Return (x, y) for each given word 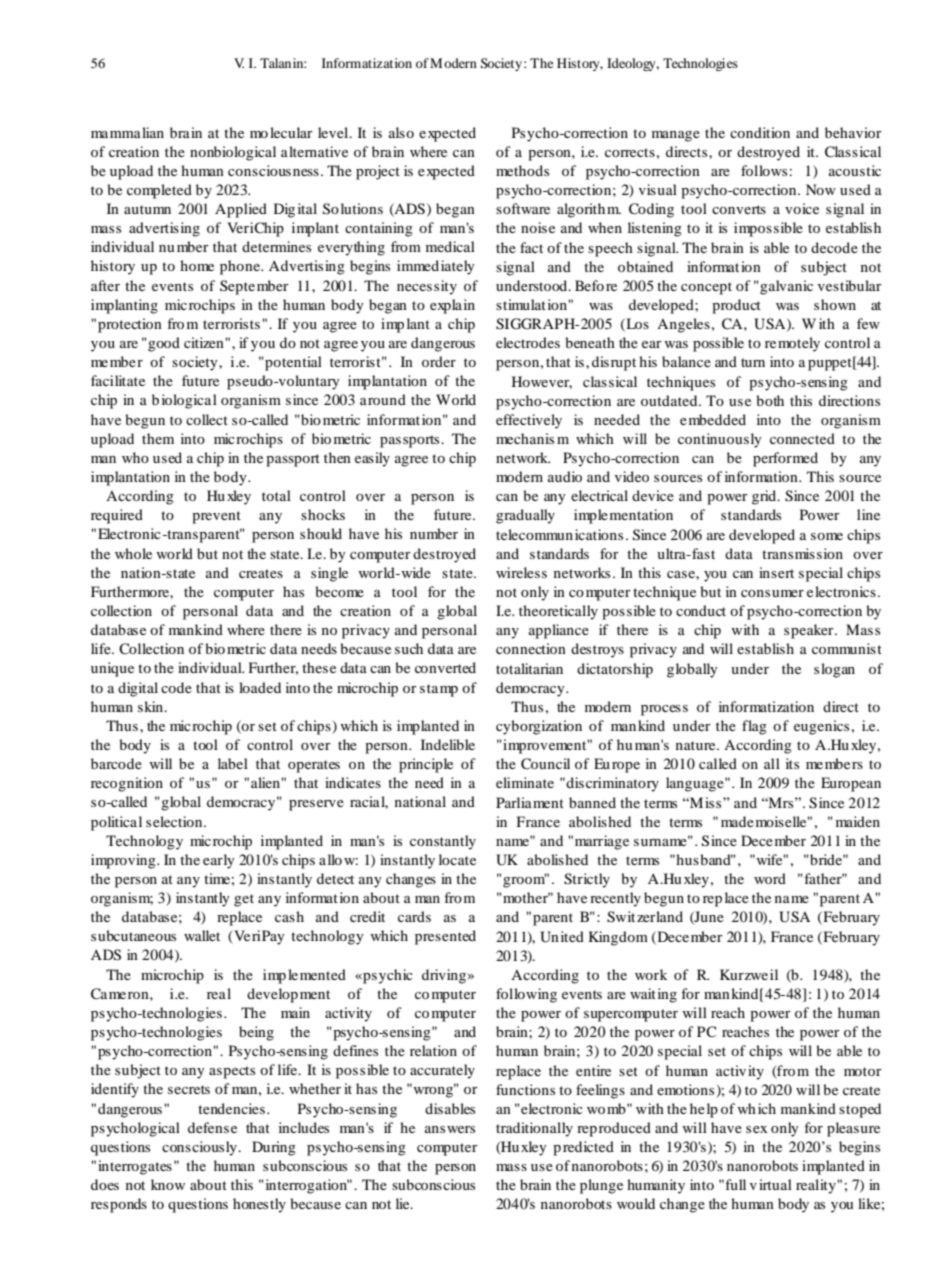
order (439, 361)
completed (159, 191)
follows (764, 170)
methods (522, 170)
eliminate (525, 782)
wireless (521, 572)
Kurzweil (749, 974)
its (792, 763)
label (233, 763)
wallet (202, 935)
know (168, 1184)
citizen (205, 342)
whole (133, 553)
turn (753, 362)
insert (776, 572)
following (526, 995)
